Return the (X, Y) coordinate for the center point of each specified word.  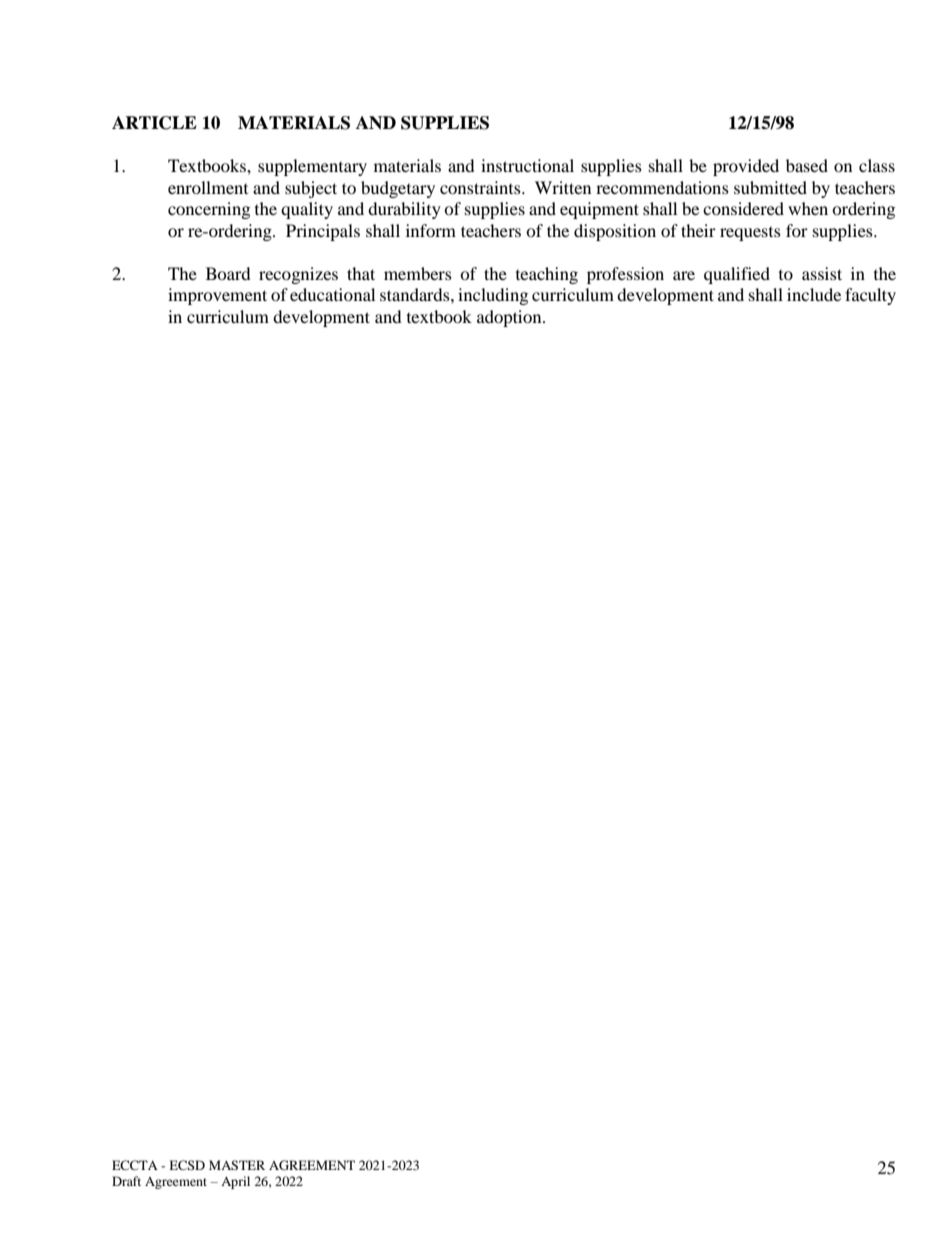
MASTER (237, 1165)
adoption (510, 318)
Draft (126, 1181)
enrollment (208, 187)
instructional (527, 165)
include (814, 294)
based (807, 165)
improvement (217, 296)
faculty (870, 296)
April (235, 1182)
